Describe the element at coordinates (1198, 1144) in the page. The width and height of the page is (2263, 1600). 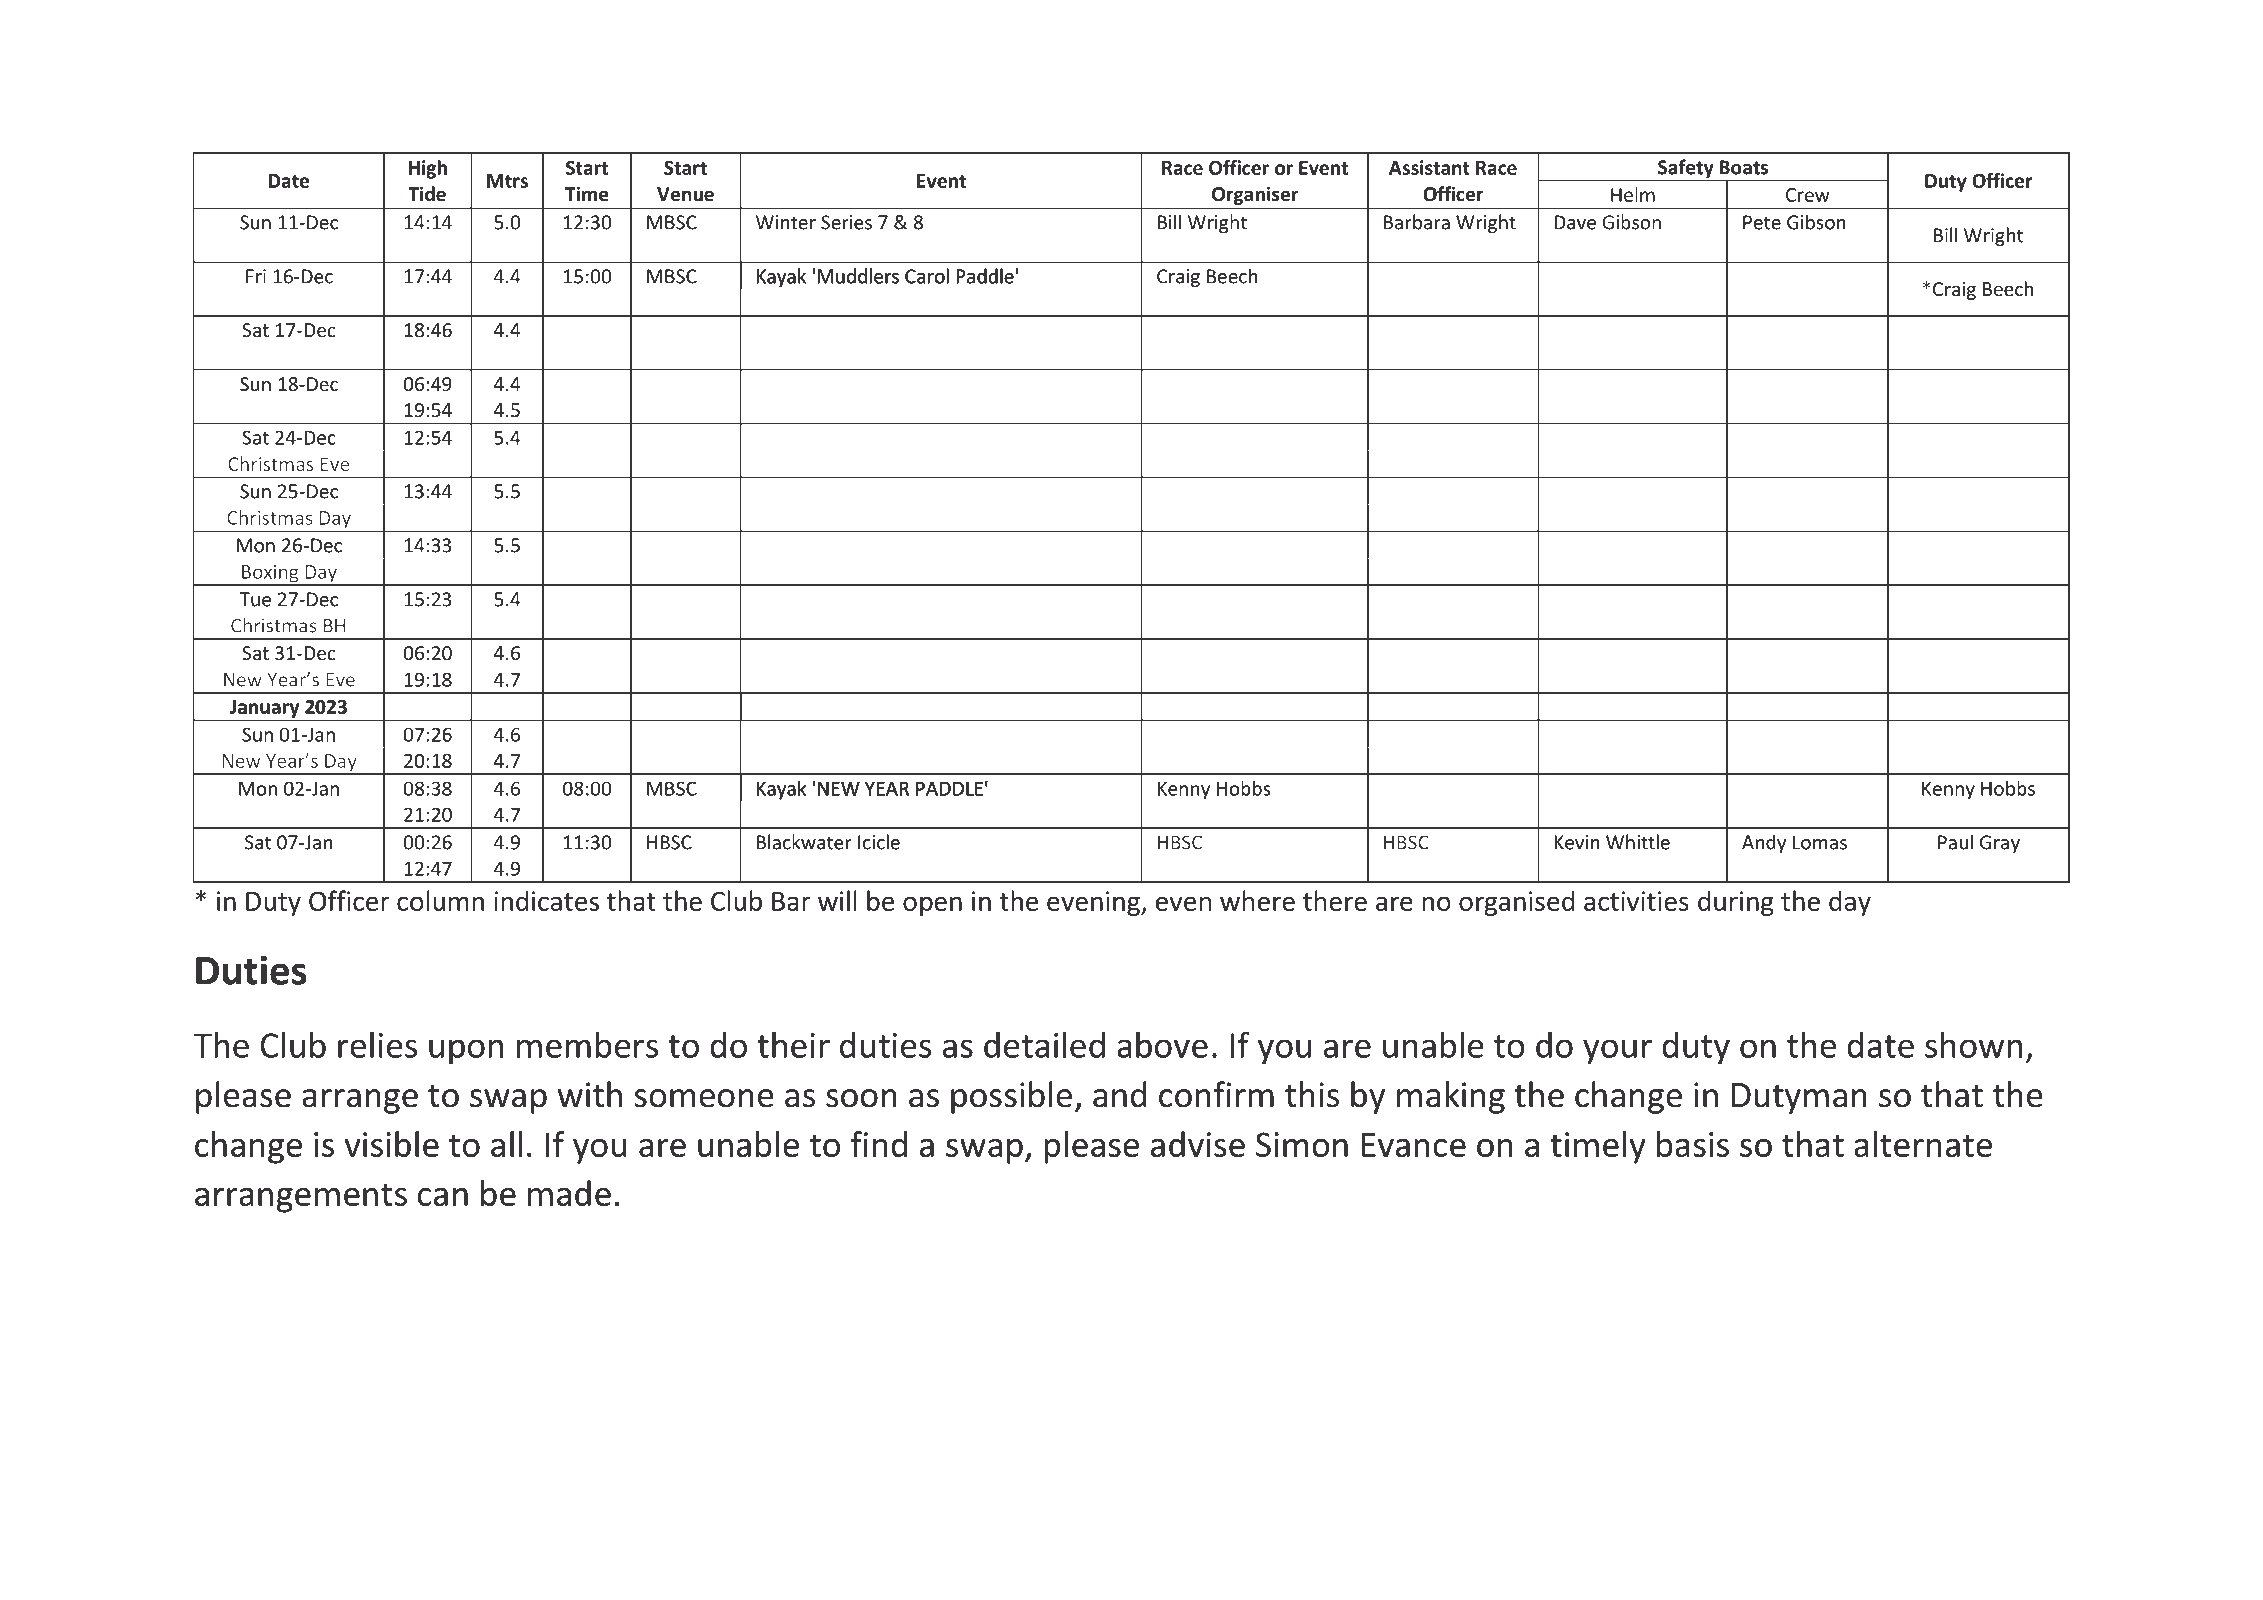
I see `advise` at that location.
